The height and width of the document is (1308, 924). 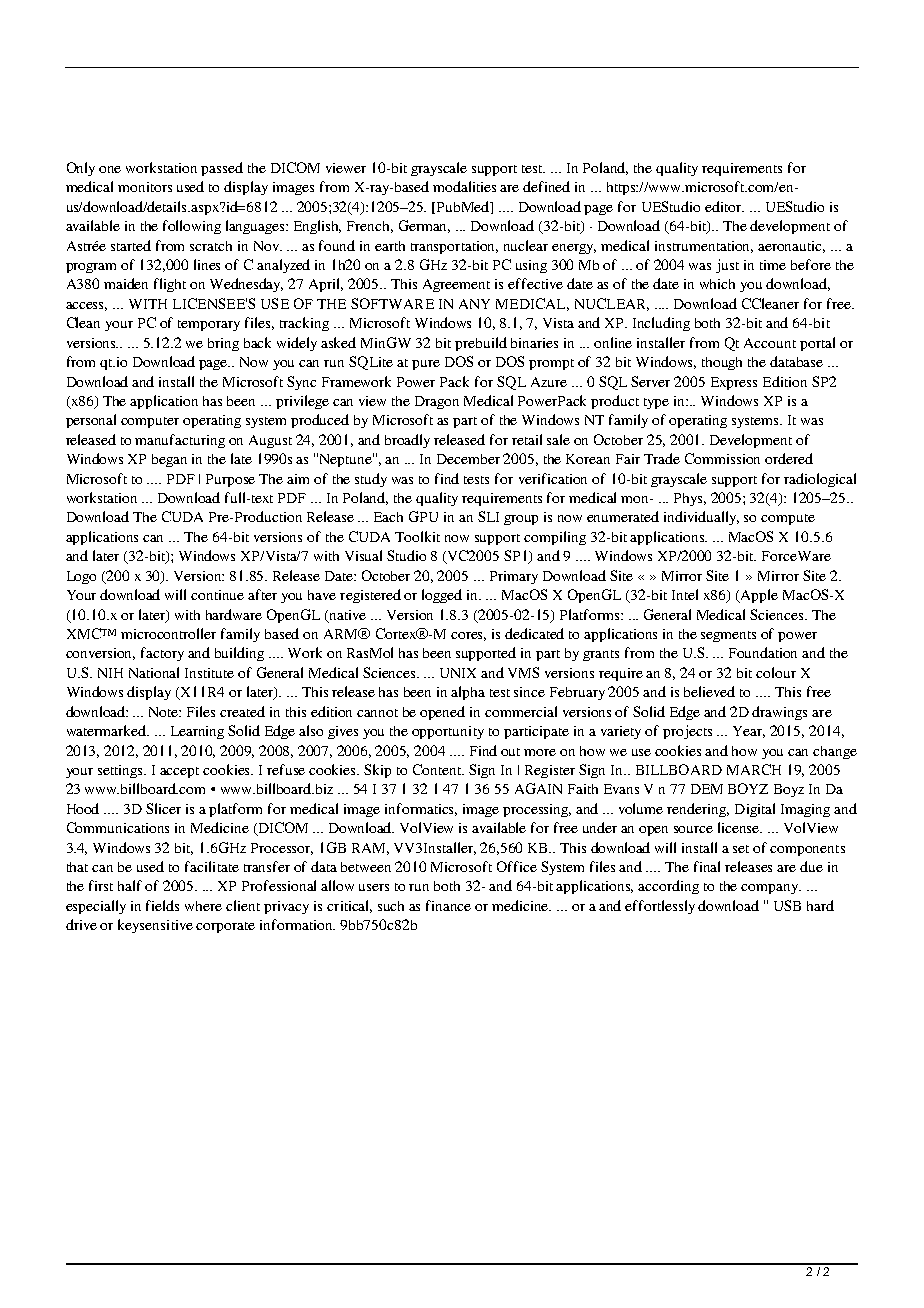 What do you see at coordinates (81, 577) in the document?
I see `Logo` at bounding box center [81, 577].
